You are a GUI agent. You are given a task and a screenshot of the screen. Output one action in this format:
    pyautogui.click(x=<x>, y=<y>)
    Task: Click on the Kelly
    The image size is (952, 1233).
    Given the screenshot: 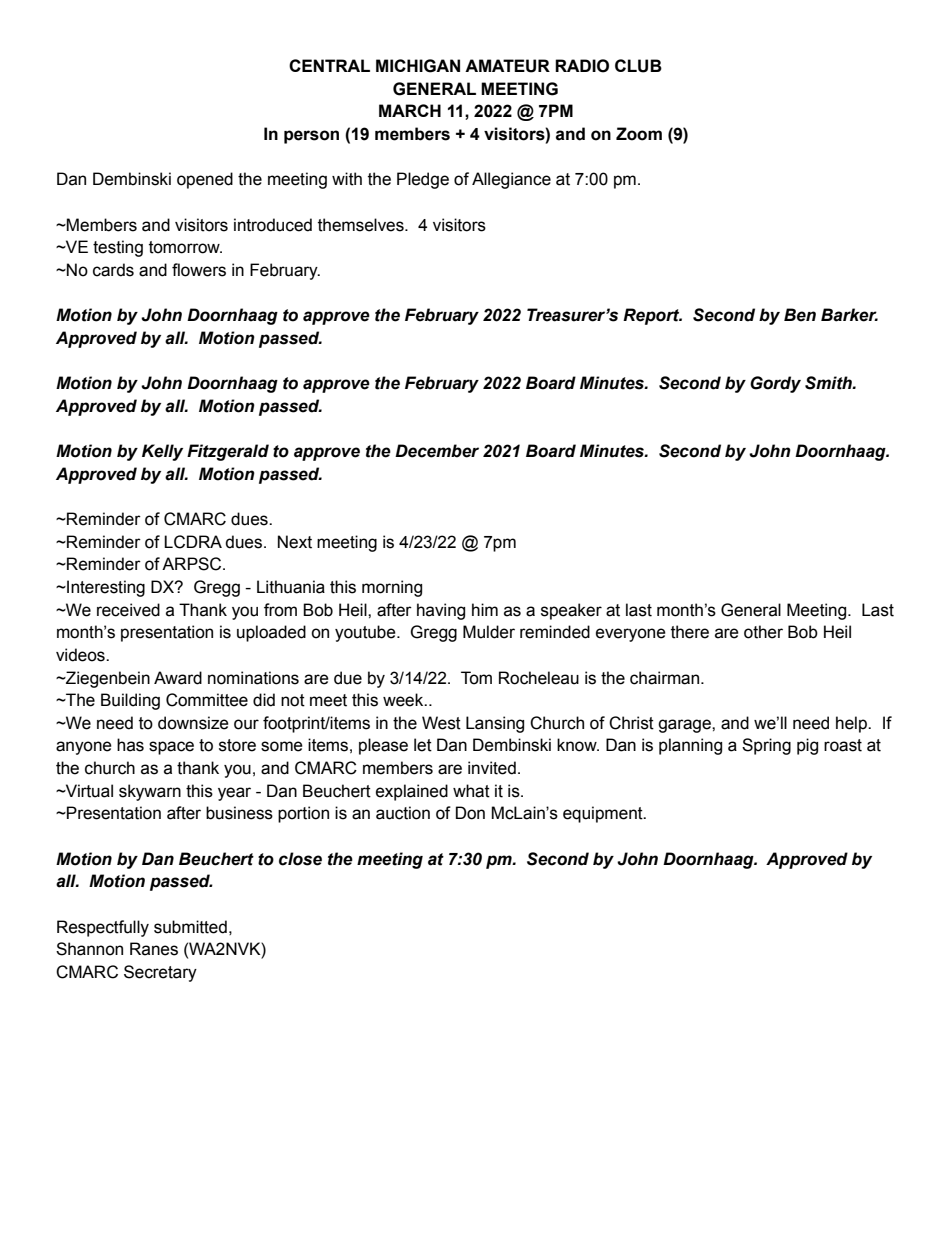 What is the action you would take?
    pyautogui.click(x=162, y=452)
